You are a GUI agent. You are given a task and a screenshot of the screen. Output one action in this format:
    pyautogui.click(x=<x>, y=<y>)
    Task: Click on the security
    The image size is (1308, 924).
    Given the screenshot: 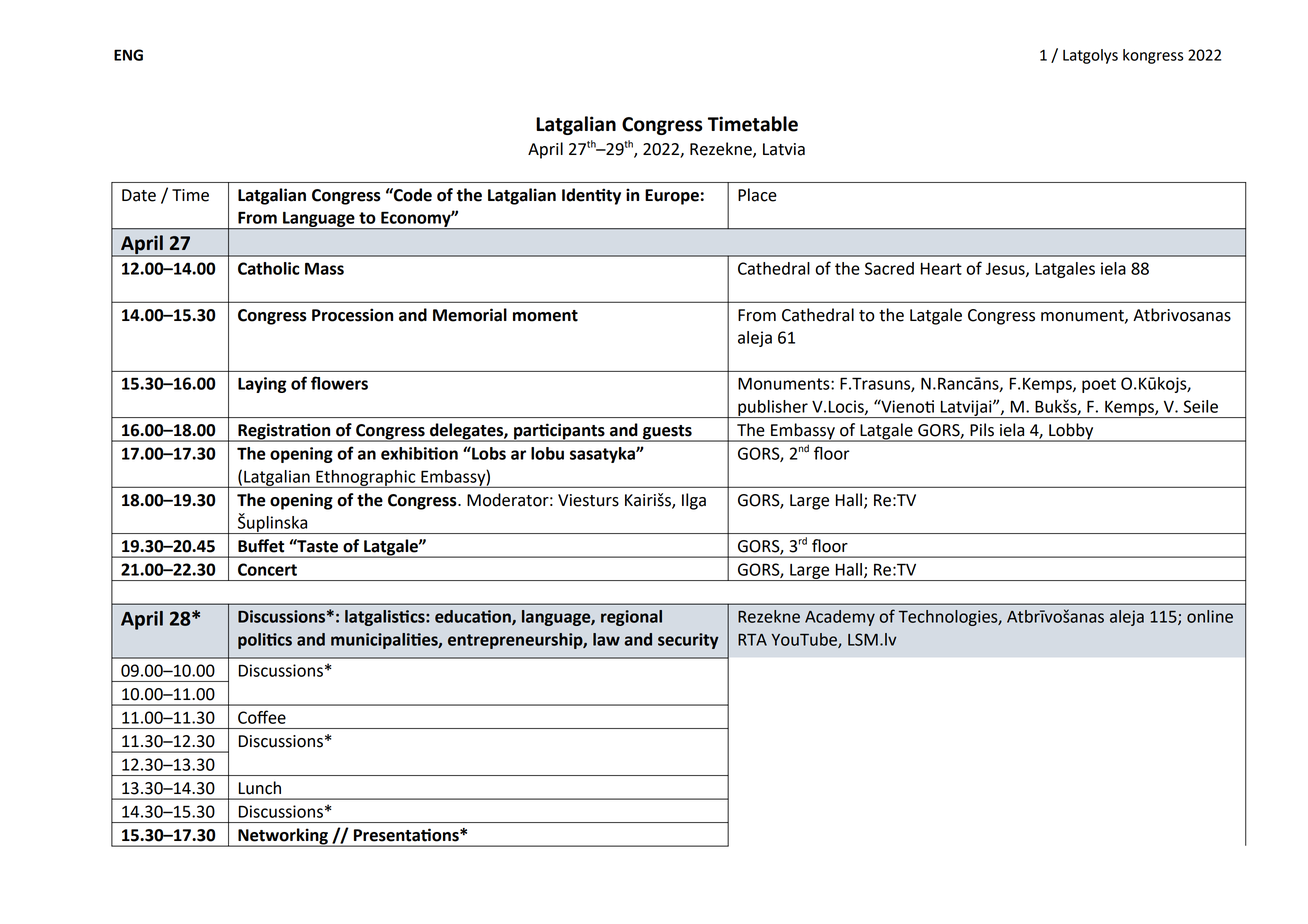 What is the action you would take?
    pyautogui.click(x=688, y=641)
